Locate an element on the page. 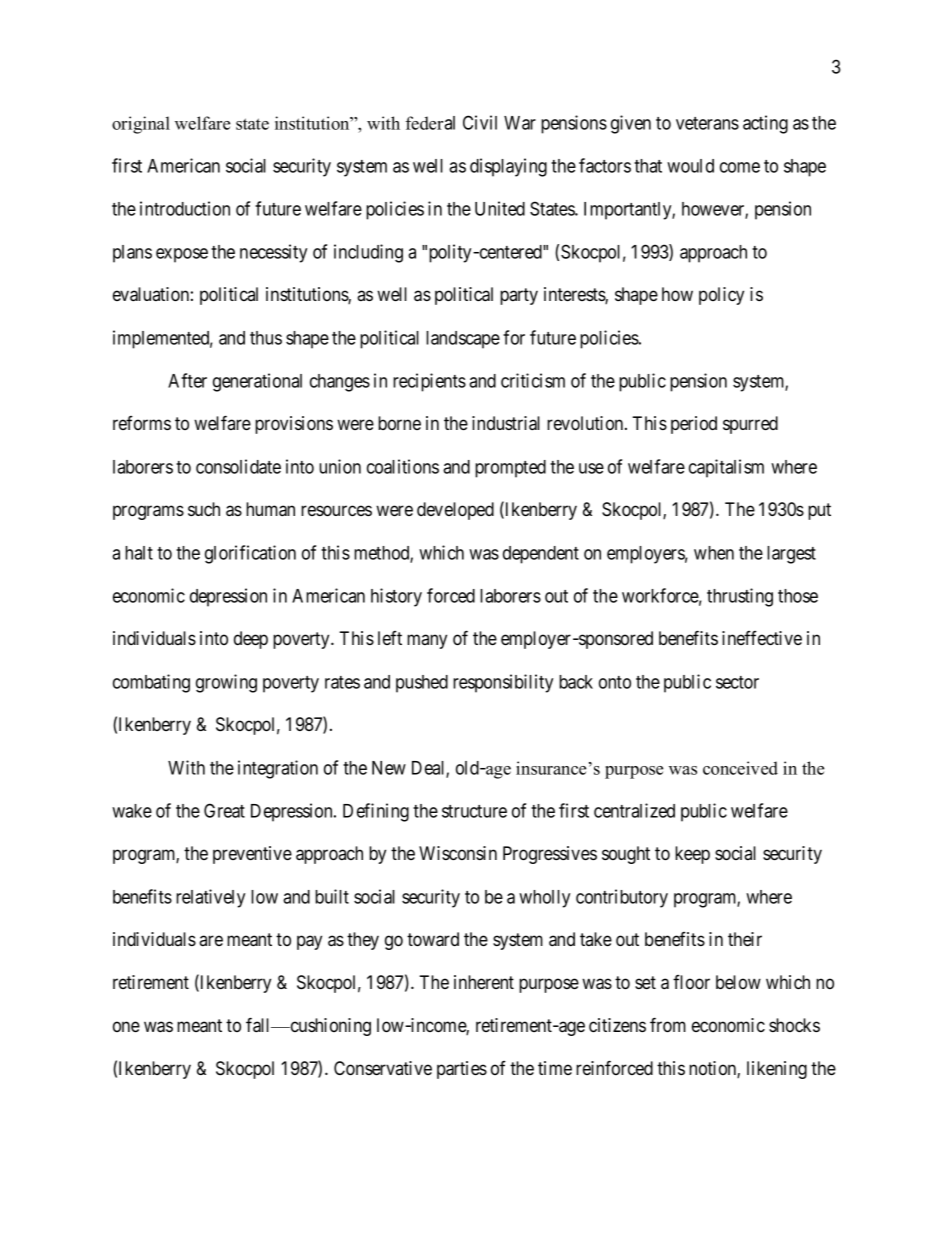  acting is located at coordinates (765, 124).
